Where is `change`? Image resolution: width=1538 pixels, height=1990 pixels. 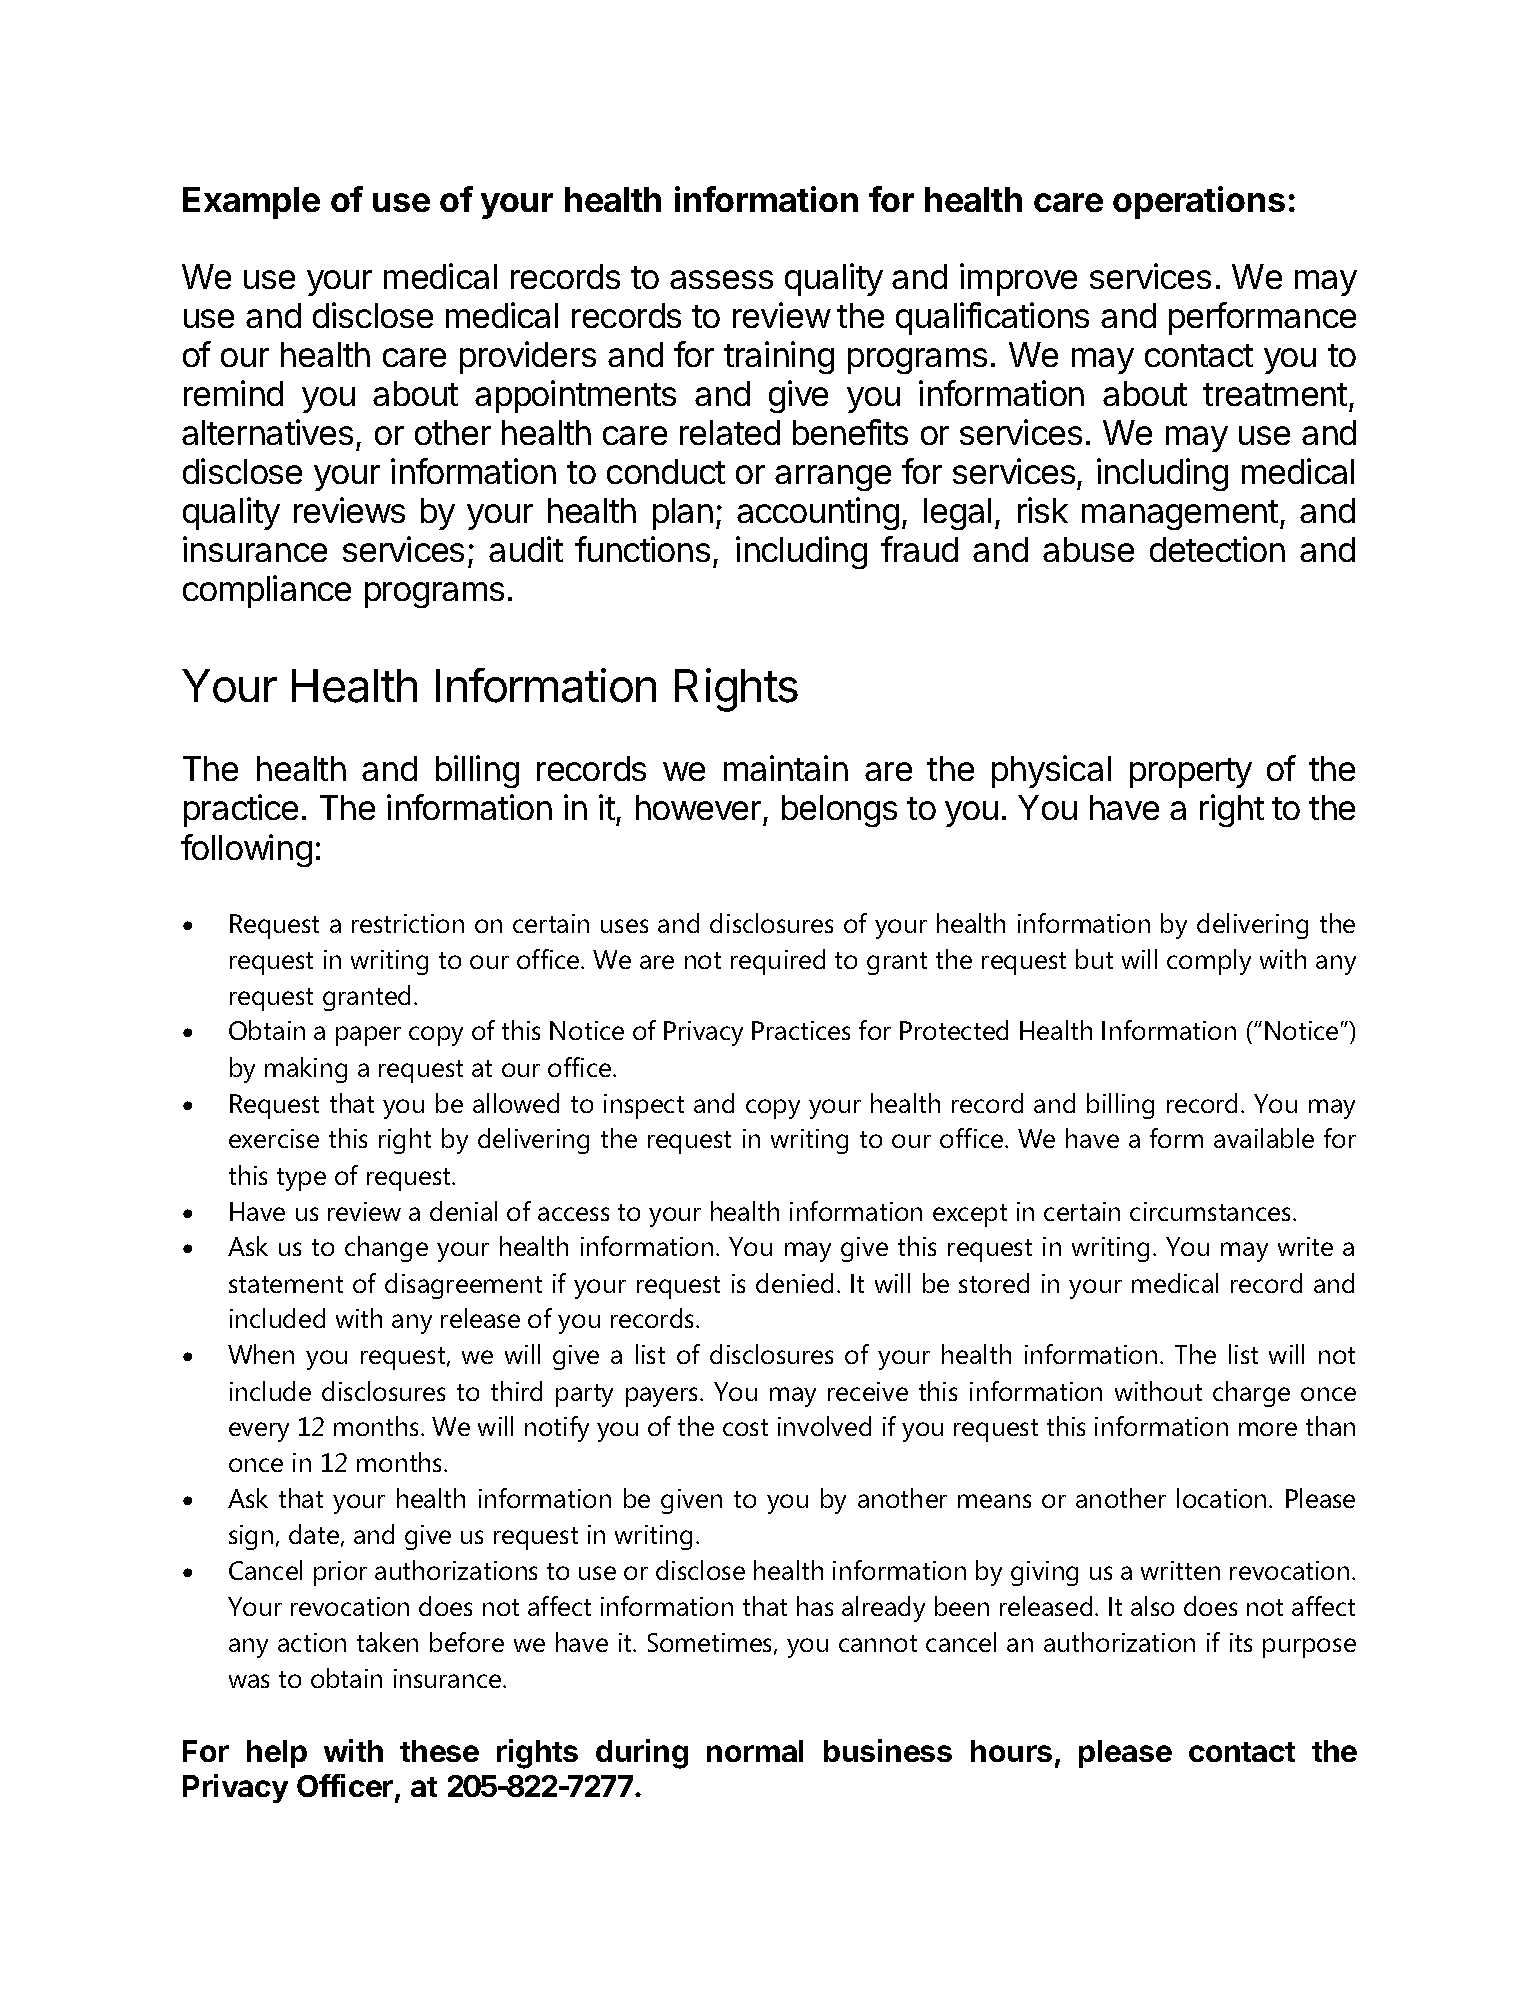
change is located at coordinates (386, 1249).
